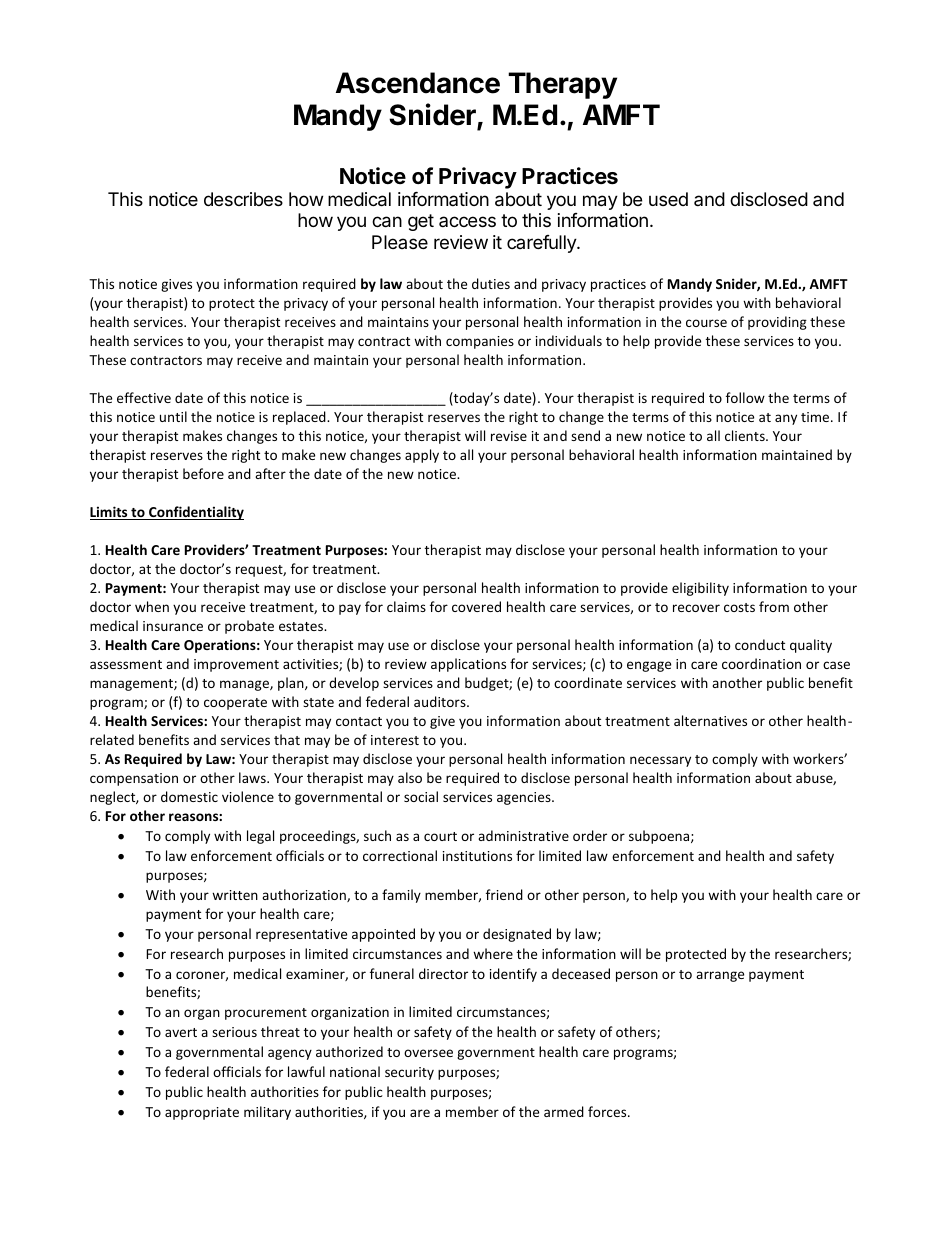 Image resolution: width=952 pixels, height=1233 pixels. Describe the element at coordinates (777, 323) in the image. I see `providing` at that location.
